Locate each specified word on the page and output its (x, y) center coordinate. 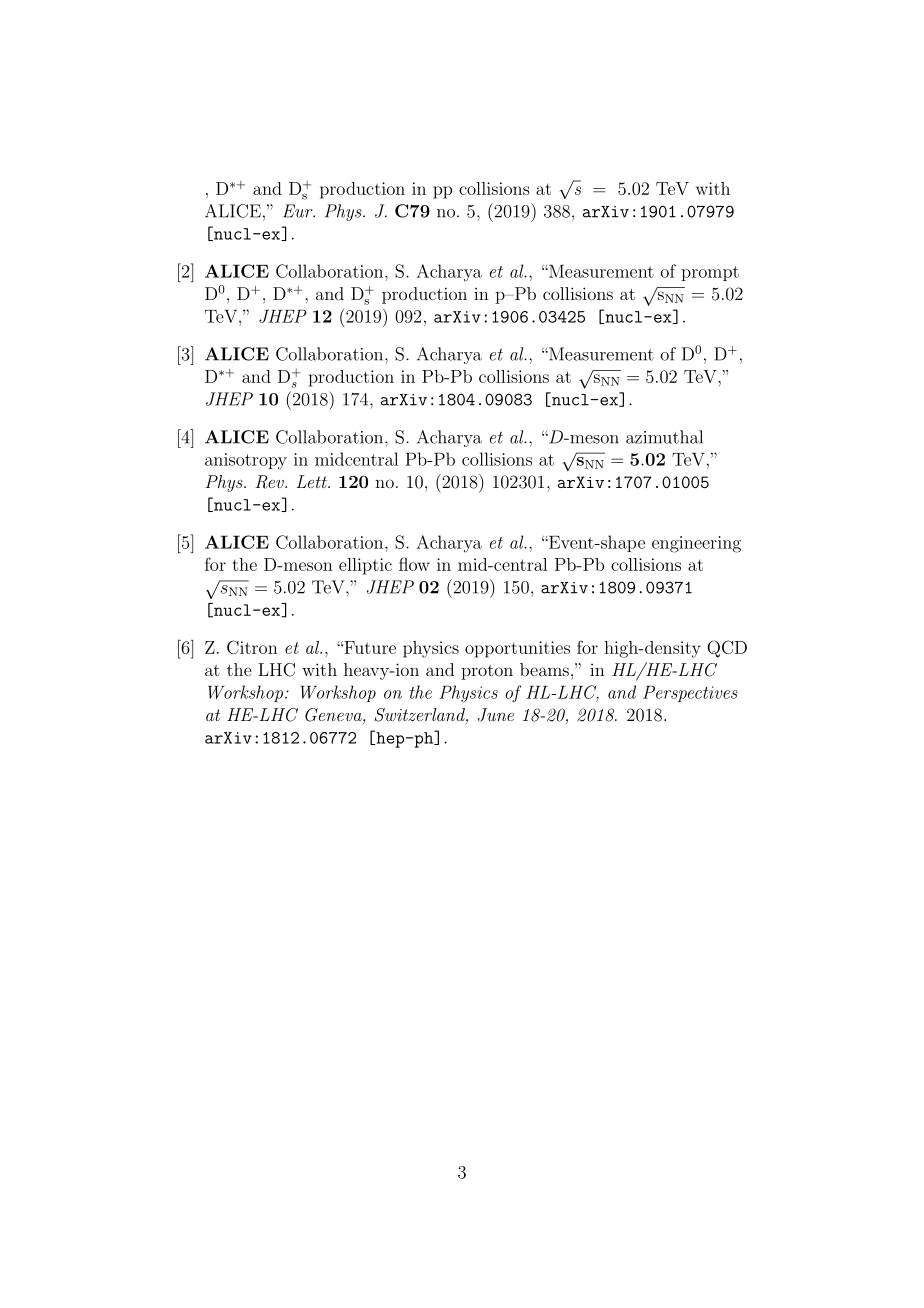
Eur (299, 211)
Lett (312, 481)
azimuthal (664, 437)
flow (414, 564)
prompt (710, 273)
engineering (696, 544)
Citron (252, 647)
